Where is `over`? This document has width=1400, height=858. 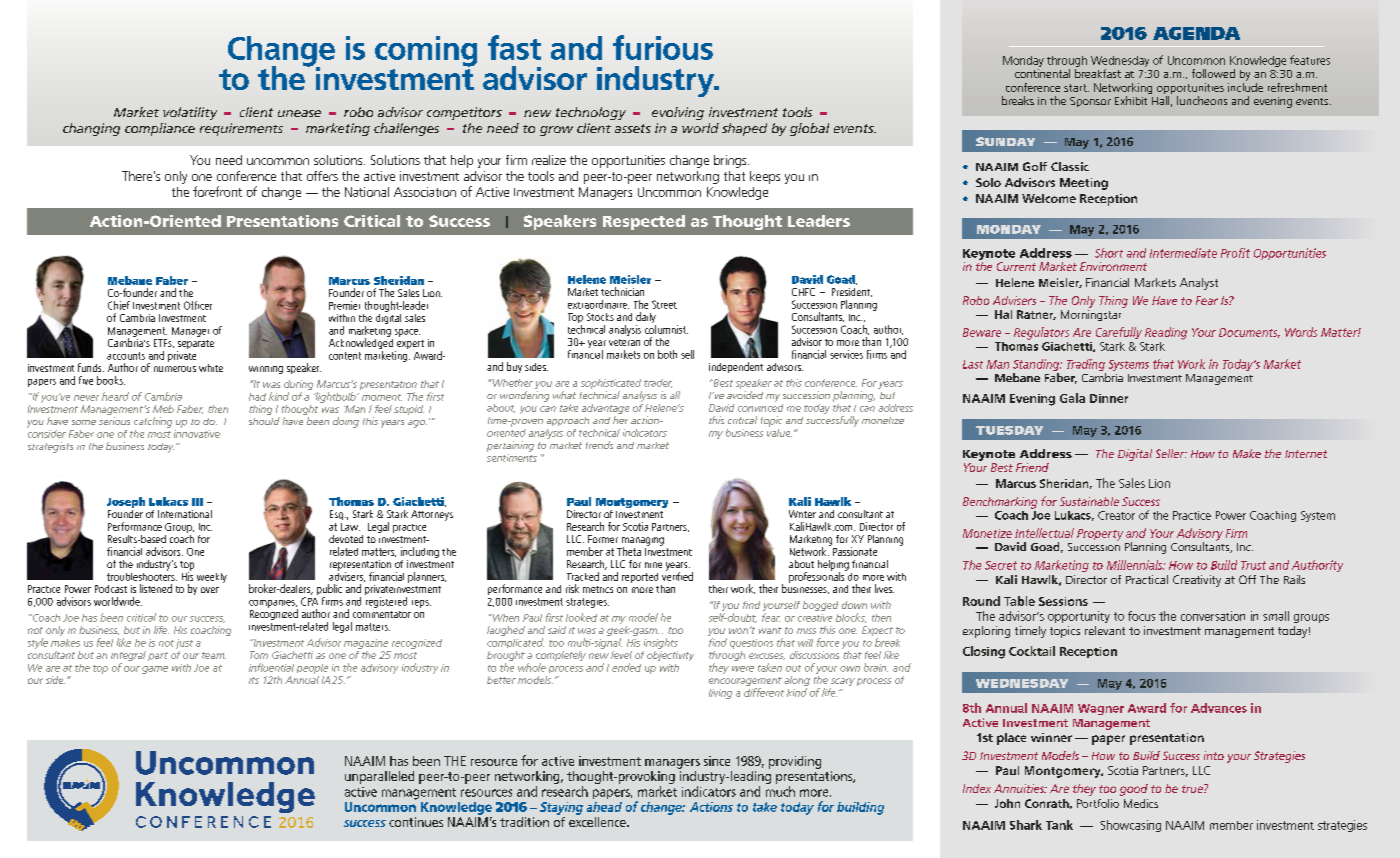 over is located at coordinates (210, 590).
